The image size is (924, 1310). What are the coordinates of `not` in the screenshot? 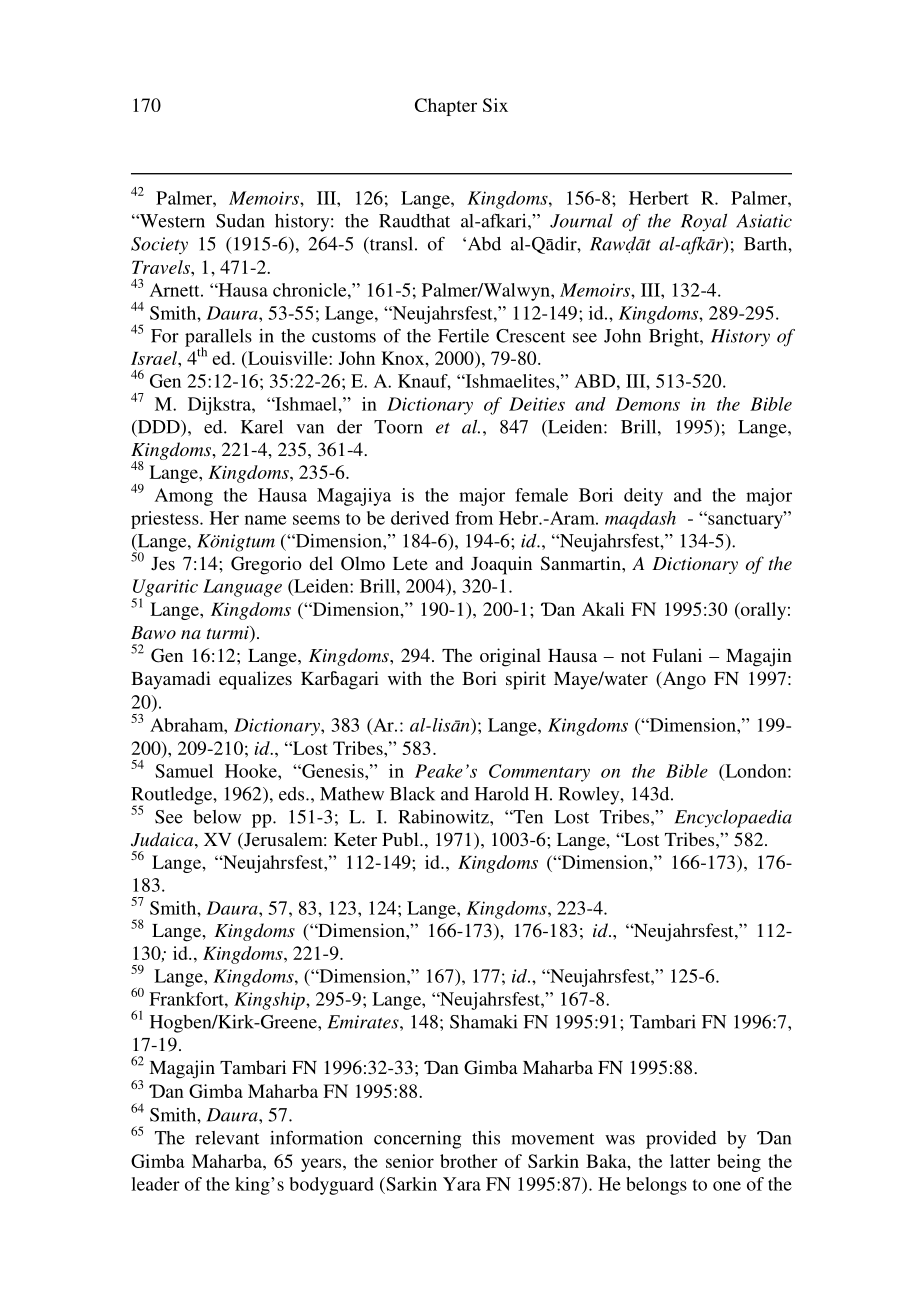 It's located at (633, 656).
